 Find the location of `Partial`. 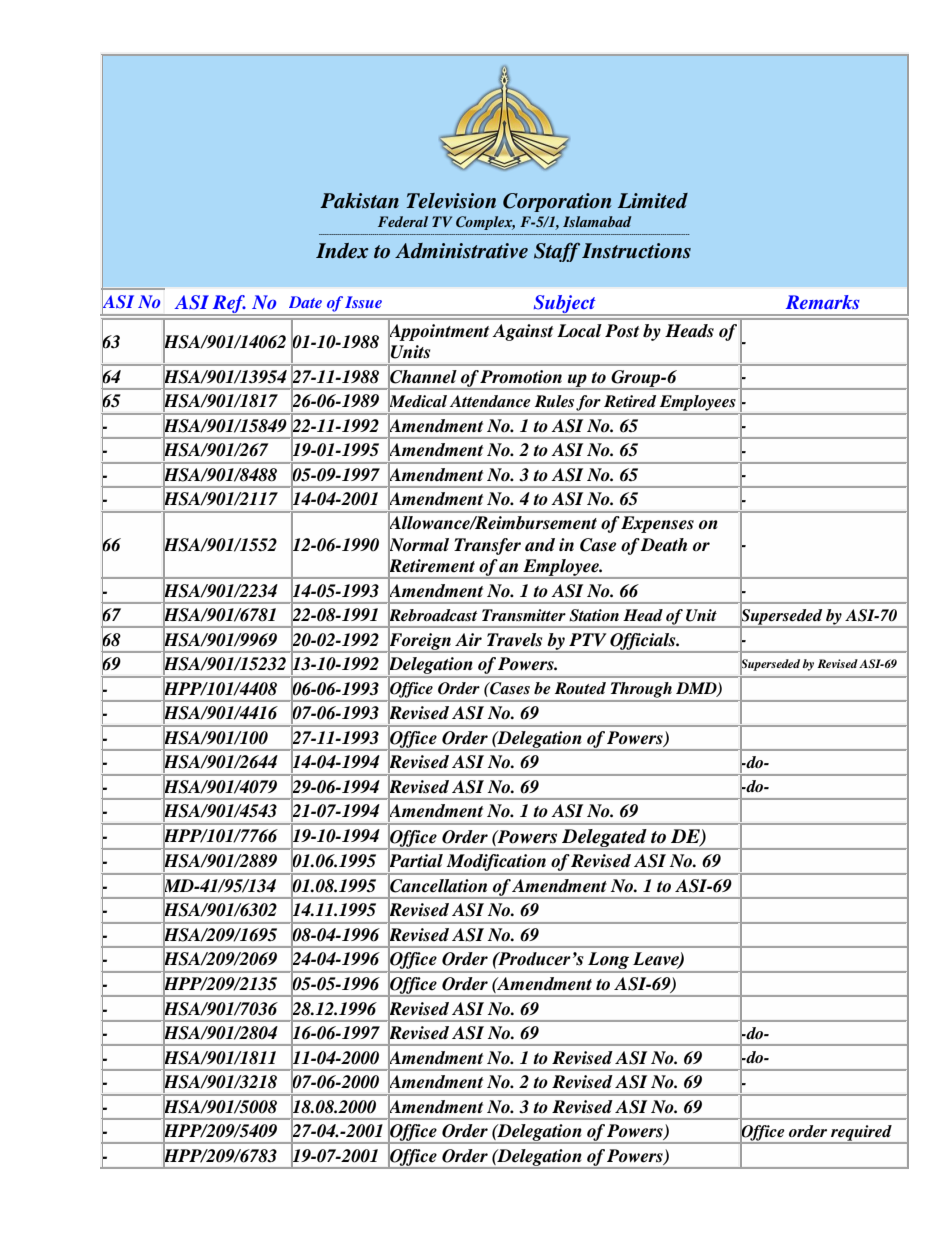

Partial is located at coordinates (415, 861).
